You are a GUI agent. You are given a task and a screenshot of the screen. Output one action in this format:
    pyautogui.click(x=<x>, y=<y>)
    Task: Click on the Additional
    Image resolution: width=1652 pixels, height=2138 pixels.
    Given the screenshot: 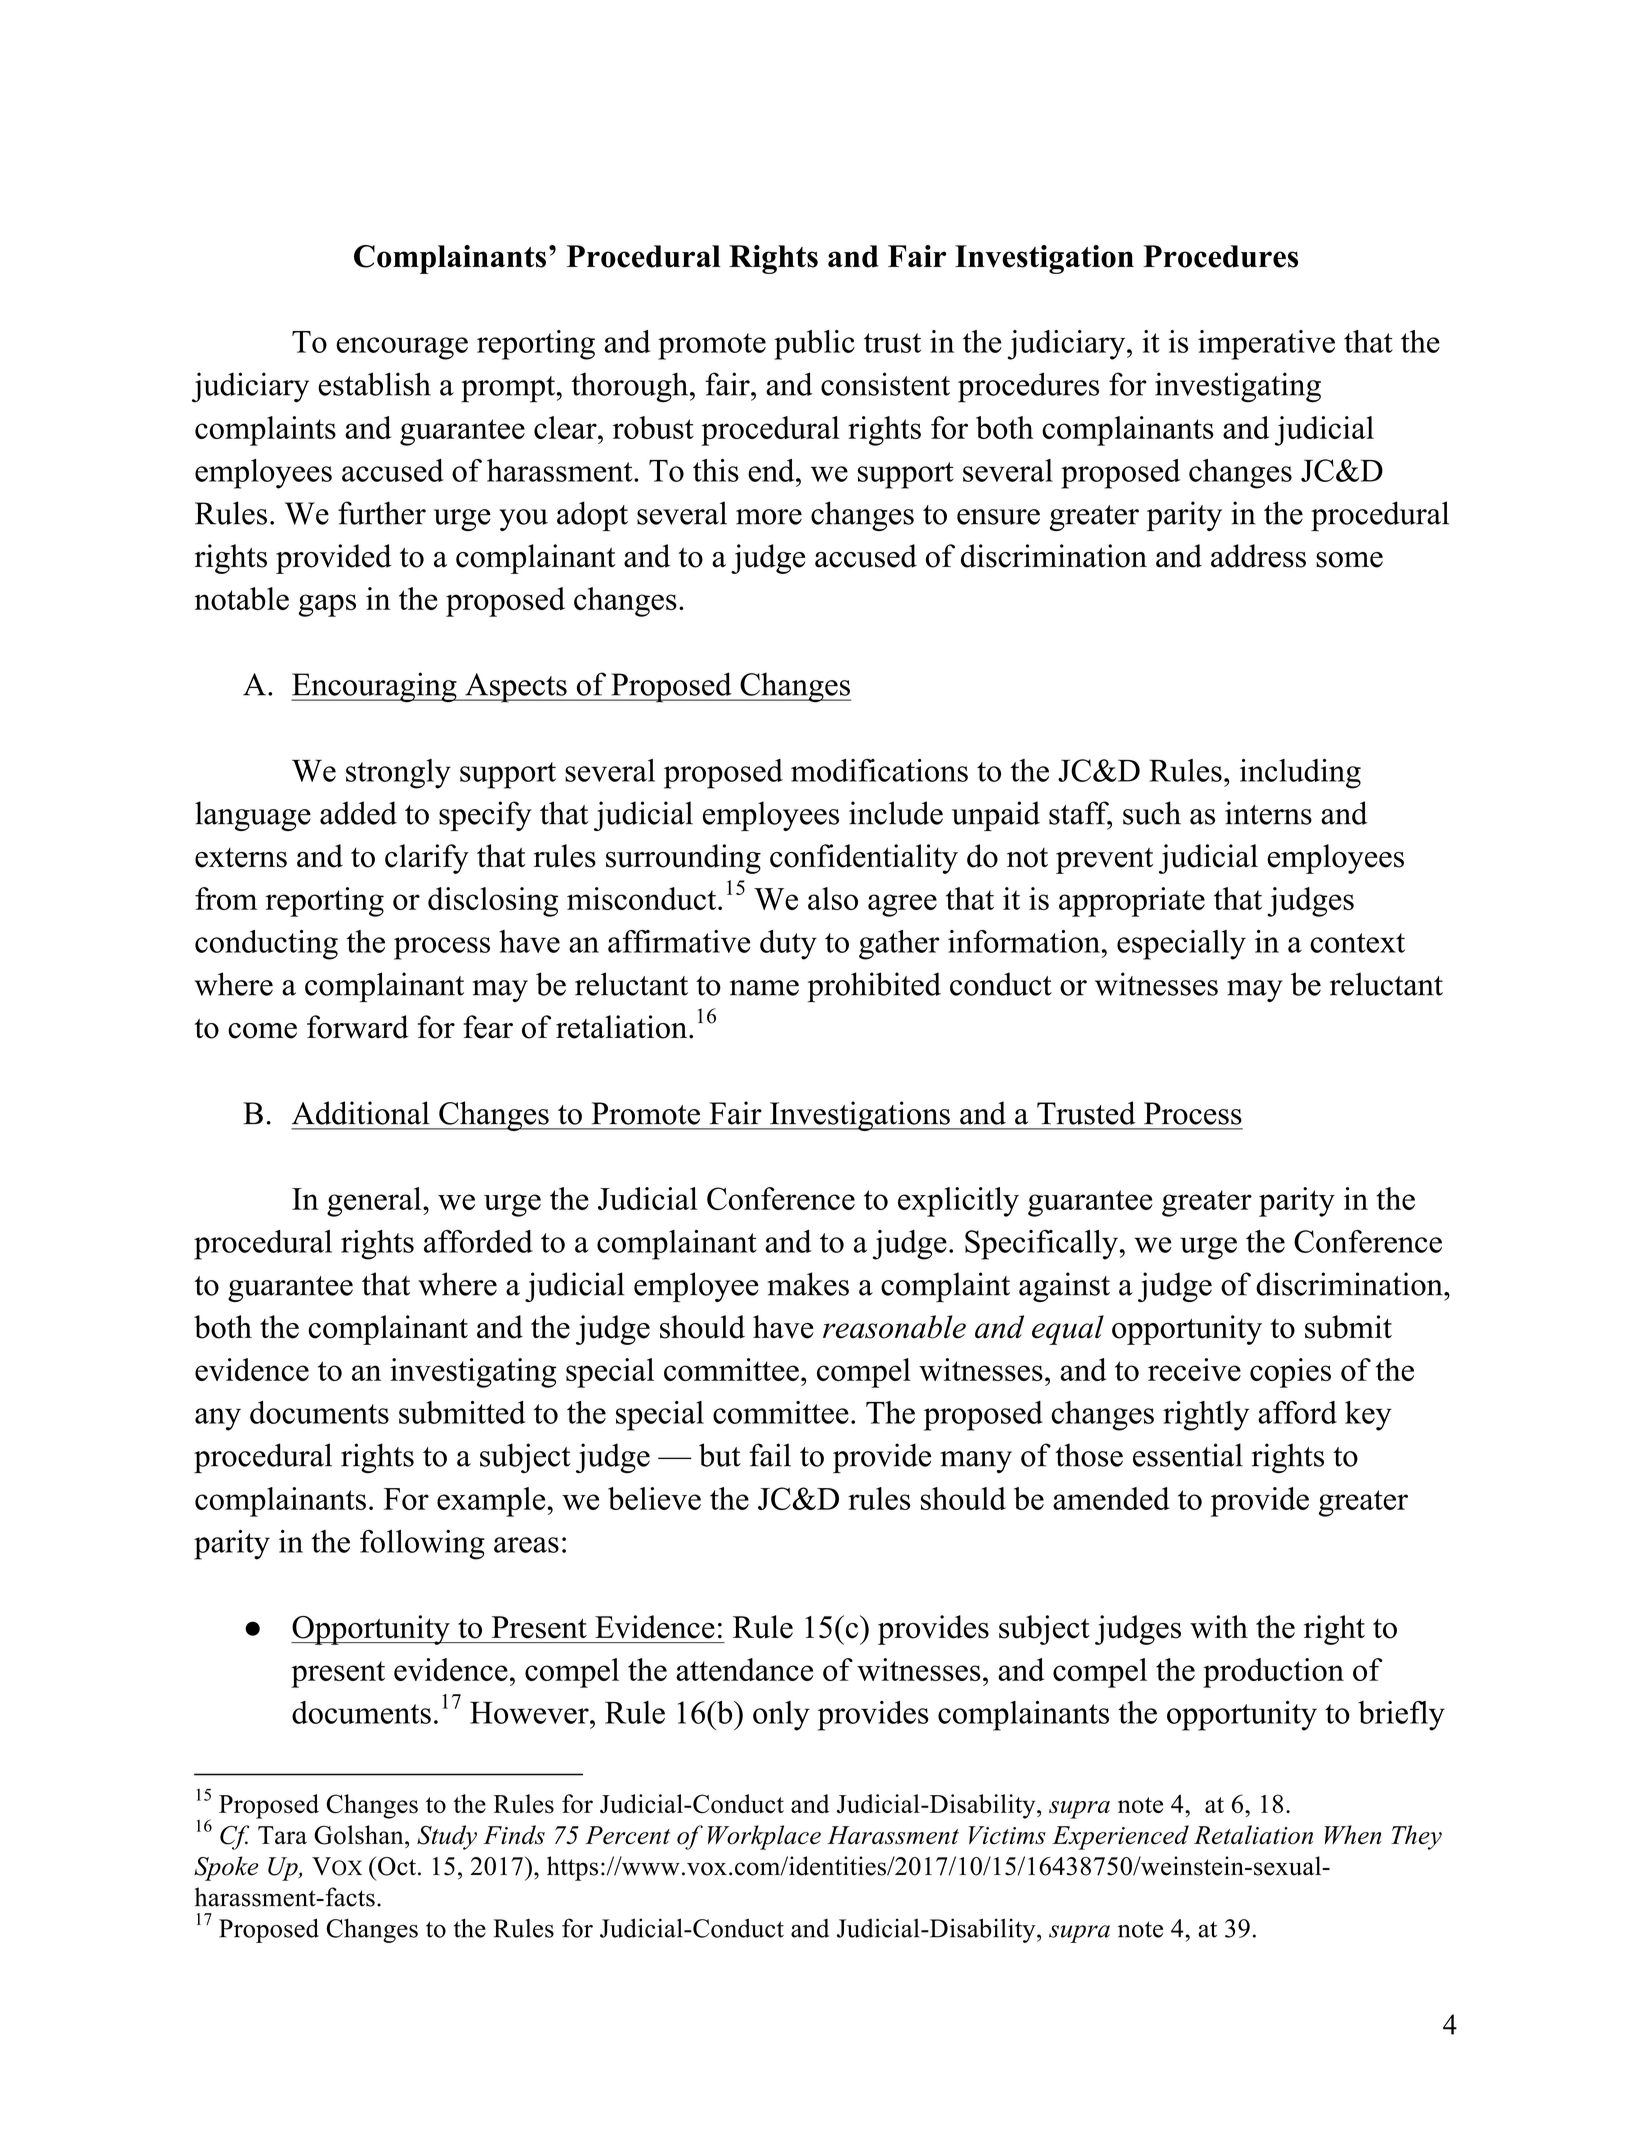 What is the action you would take?
    pyautogui.click(x=361, y=1113)
